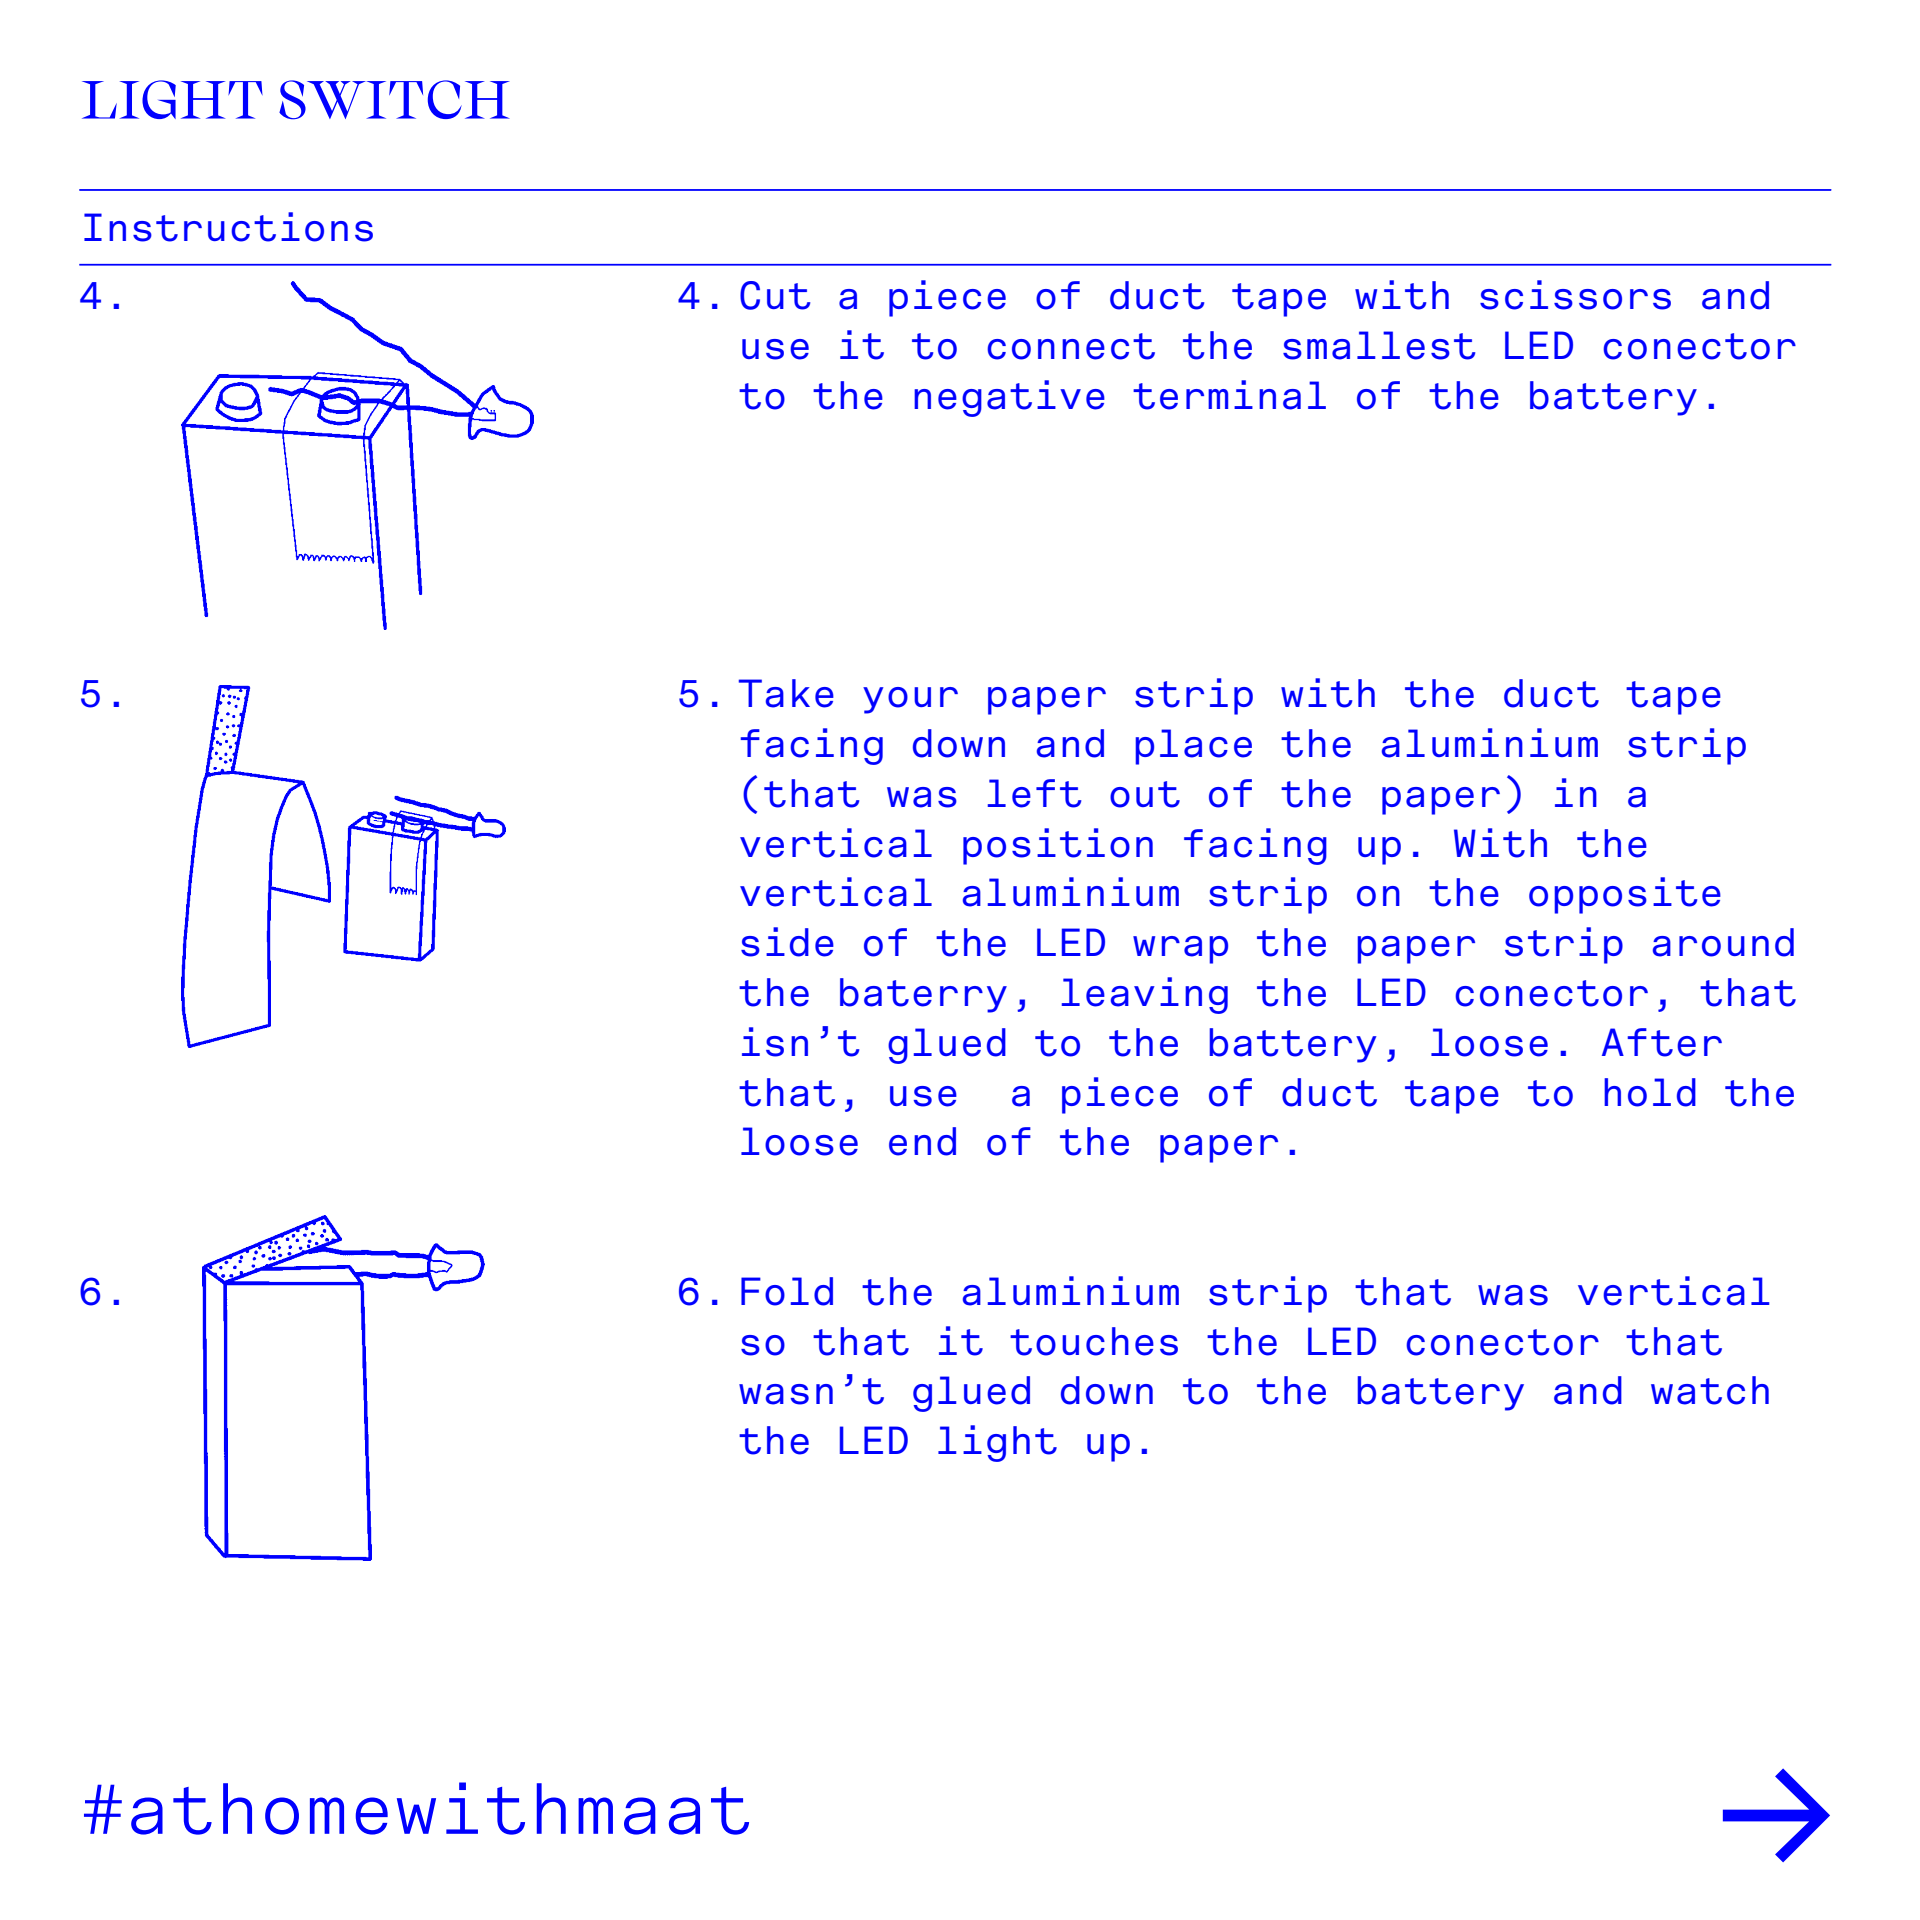 The image size is (1920, 1920). Describe the element at coordinates (910, 700) in the image. I see `your` at that location.
